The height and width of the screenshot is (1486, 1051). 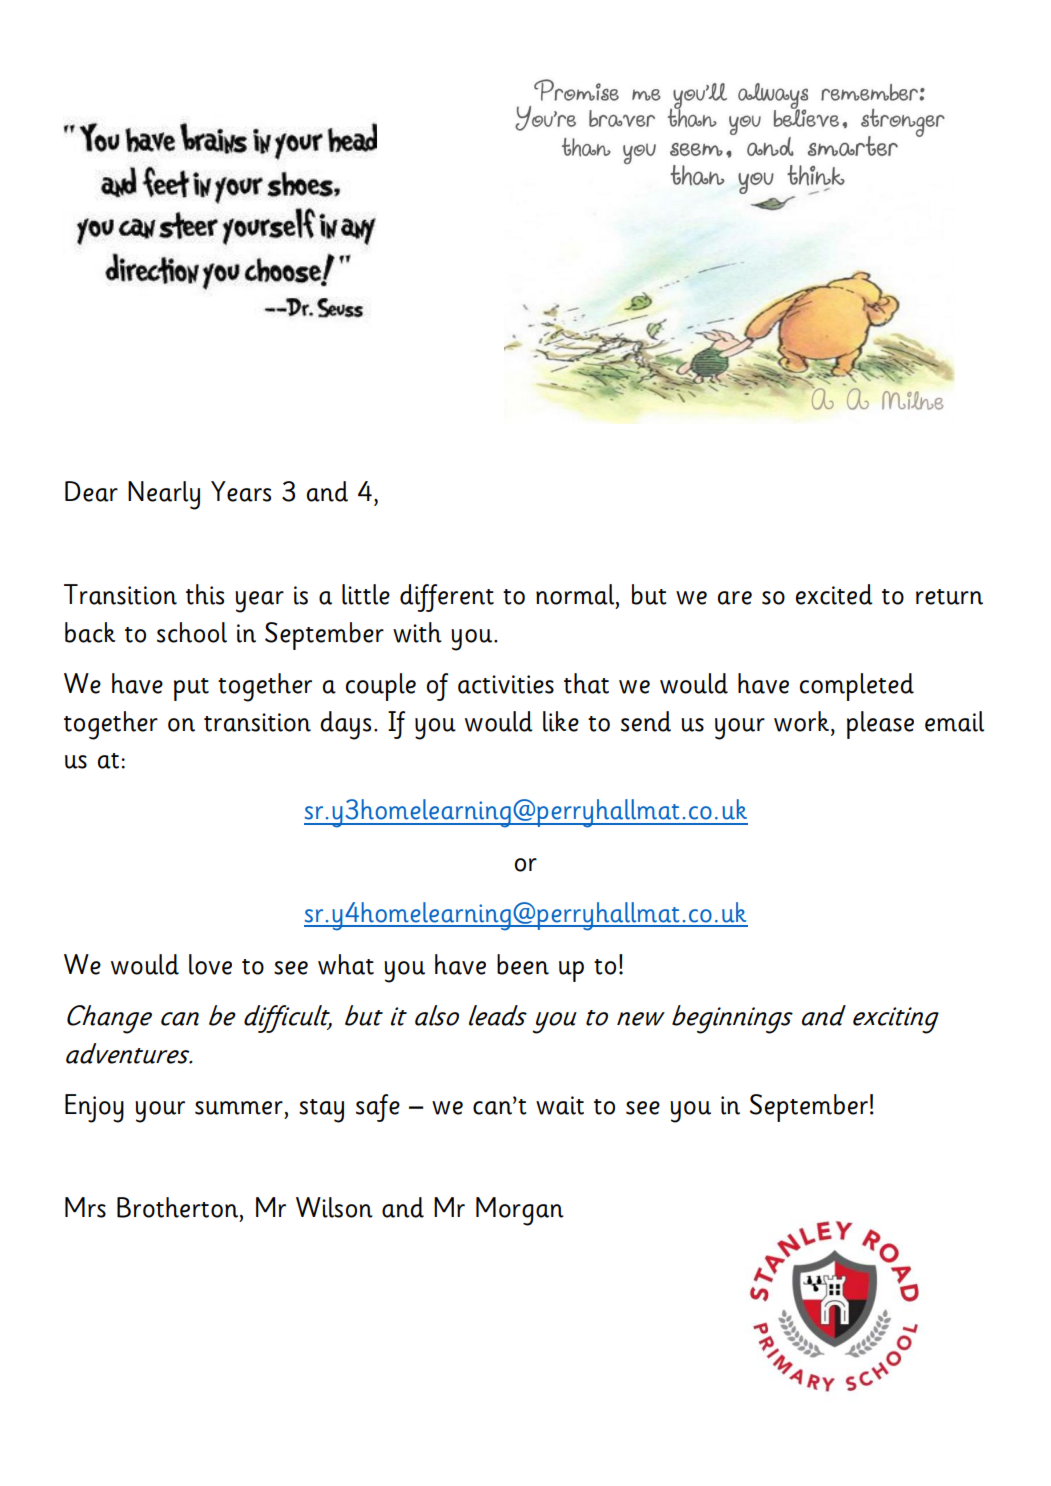 What do you see at coordinates (880, 725) in the screenshot?
I see `please` at bounding box center [880, 725].
